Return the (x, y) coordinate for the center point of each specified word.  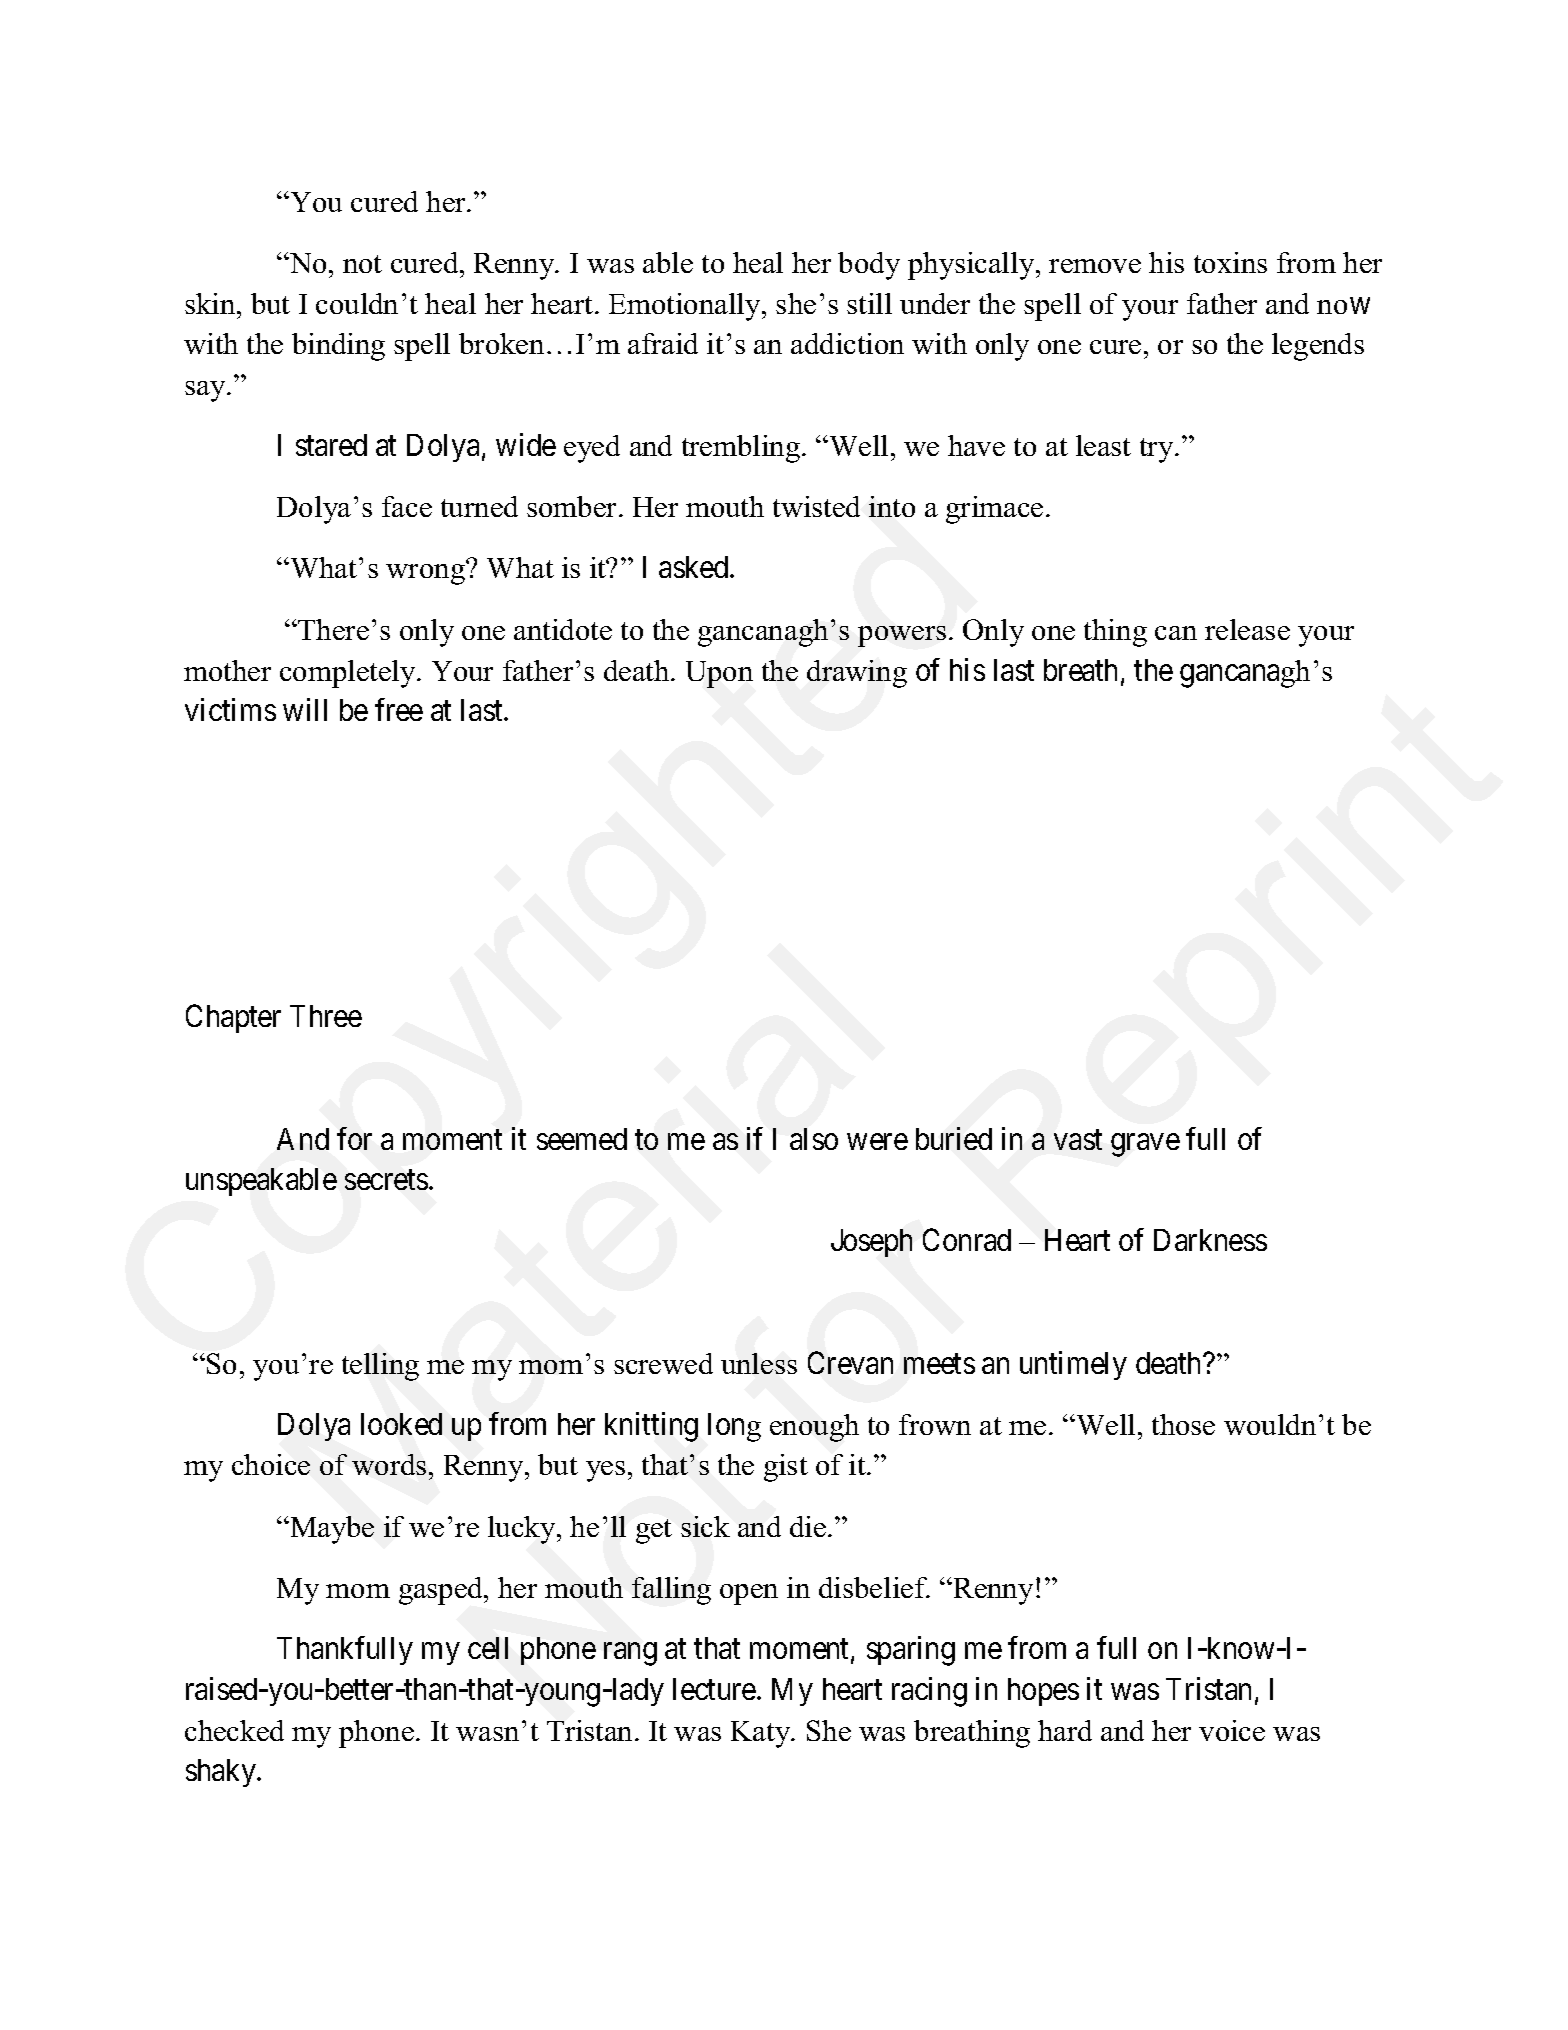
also (814, 1139)
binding (338, 347)
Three (326, 1016)
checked (234, 1730)
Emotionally (686, 307)
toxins (1230, 262)
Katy (762, 1734)
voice (1232, 1730)
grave (1145, 1145)
